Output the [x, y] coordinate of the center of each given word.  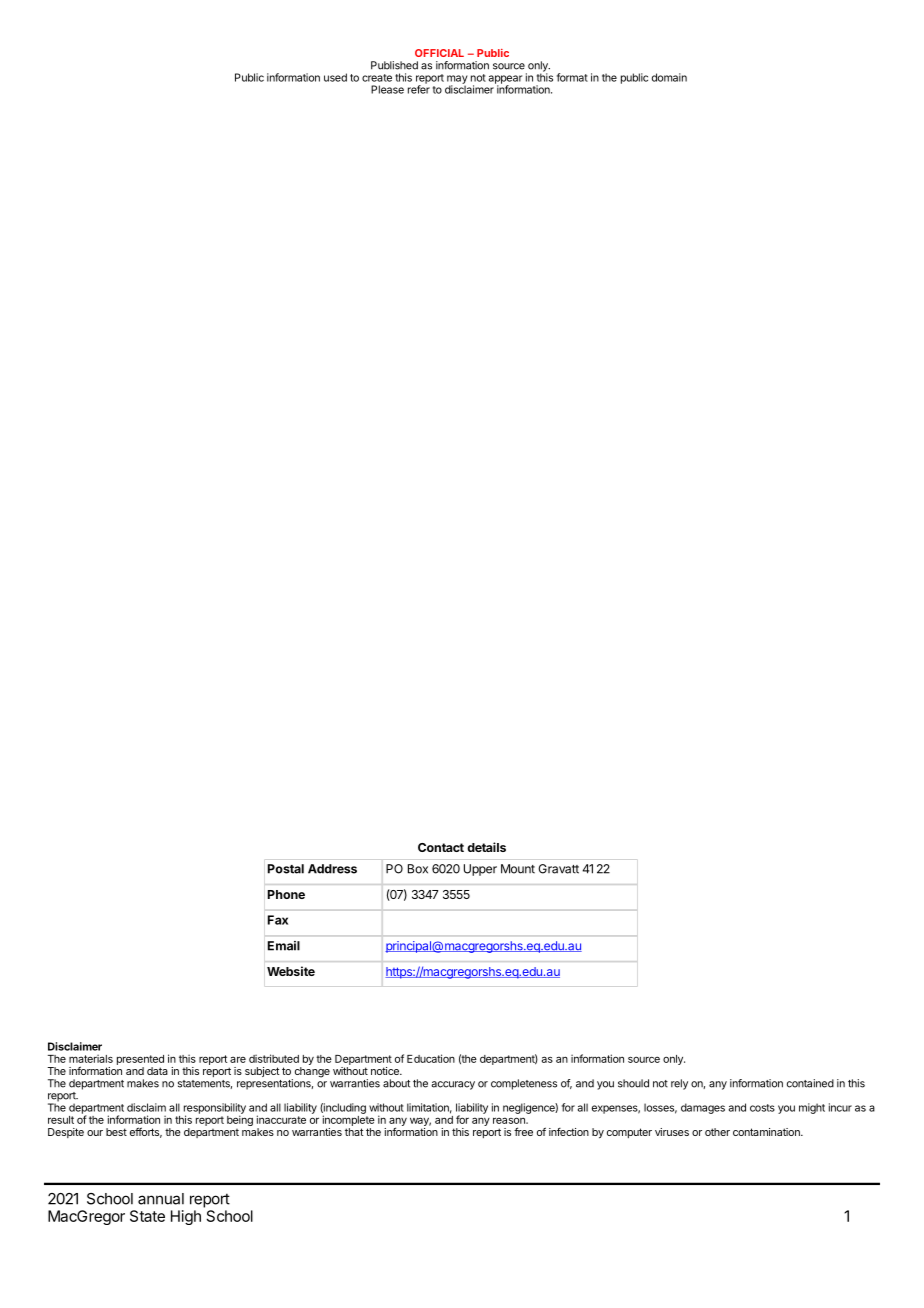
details [486, 847]
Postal [286, 869]
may [457, 80]
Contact [441, 847]
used [335, 77]
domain [669, 77]
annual [161, 1199]
